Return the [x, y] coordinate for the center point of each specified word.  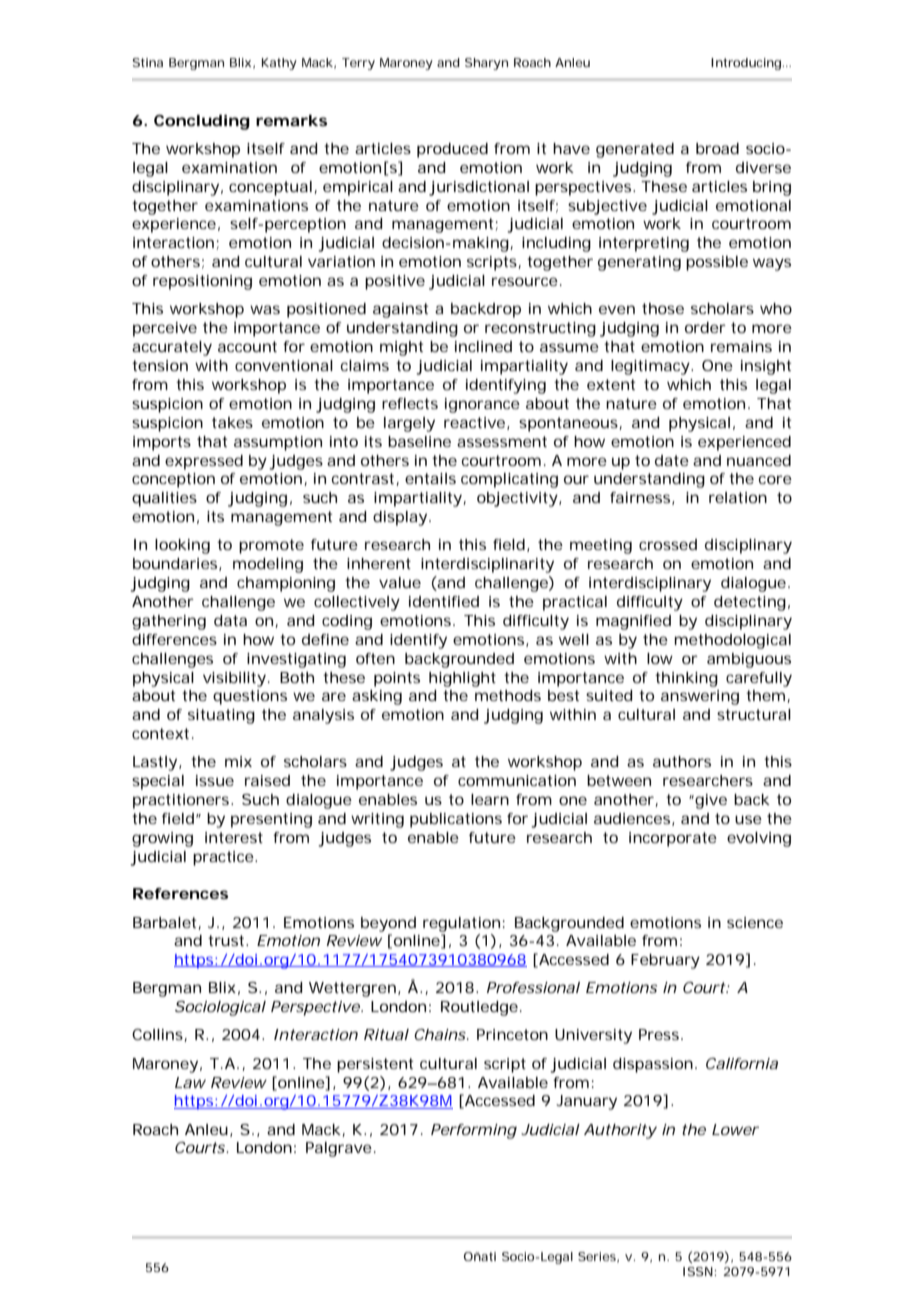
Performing [474, 1131]
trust [227, 940]
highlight [462, 679]
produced [452, 150]
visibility [234, 679]
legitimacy [650, 367]
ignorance [482, 405]
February [665, 961]
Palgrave [339, 1149]
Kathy [279, 64]
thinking [686, 679]
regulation [461, 924]
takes [232, 422]
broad [717, 148]
